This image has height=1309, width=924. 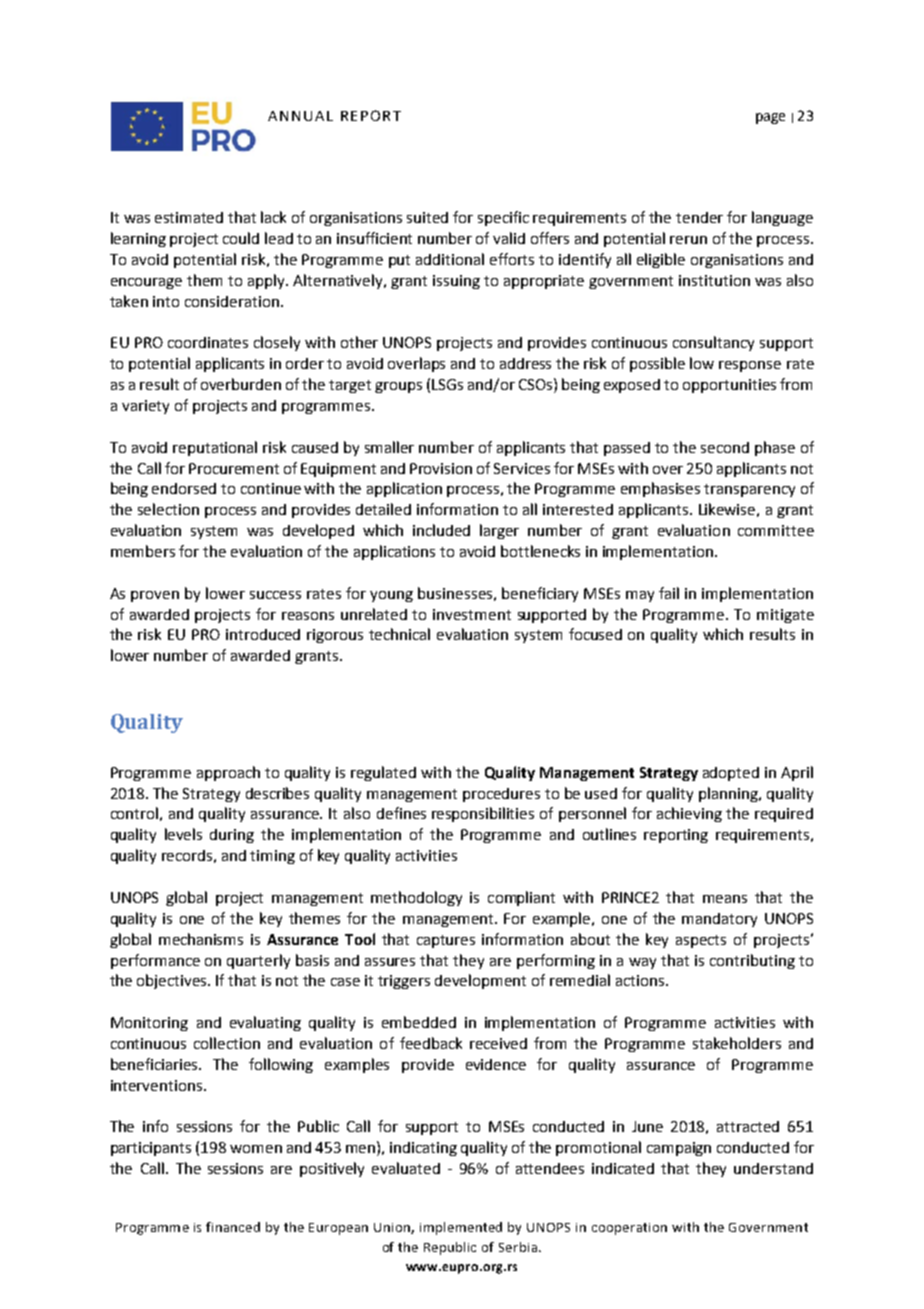 I want to click on estimated, so click(x=189, y=217).
